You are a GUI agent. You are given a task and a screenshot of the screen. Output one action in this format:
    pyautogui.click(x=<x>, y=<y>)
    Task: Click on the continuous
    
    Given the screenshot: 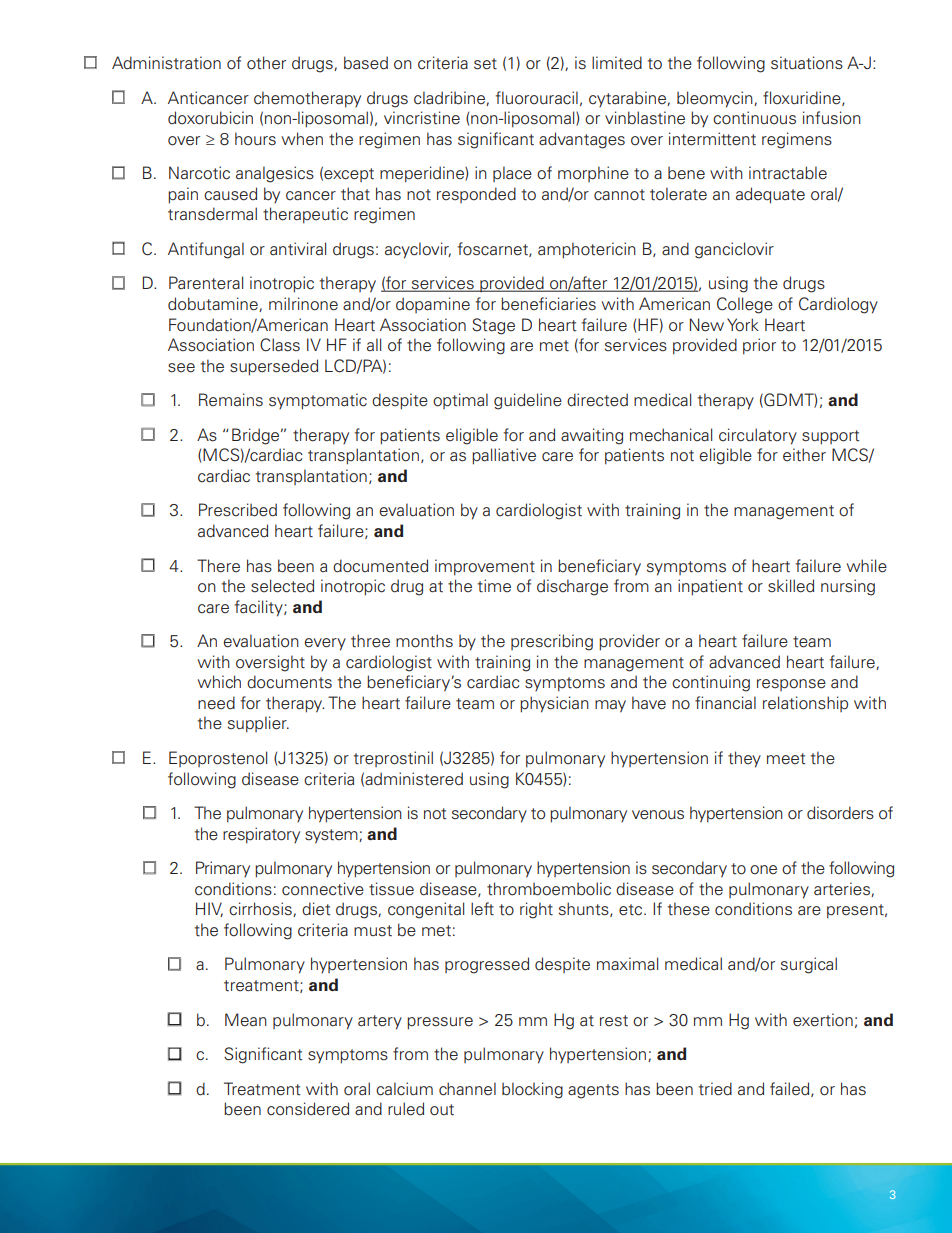 What is the action you would take?
    pyautogui.click(x=754, y=118)
